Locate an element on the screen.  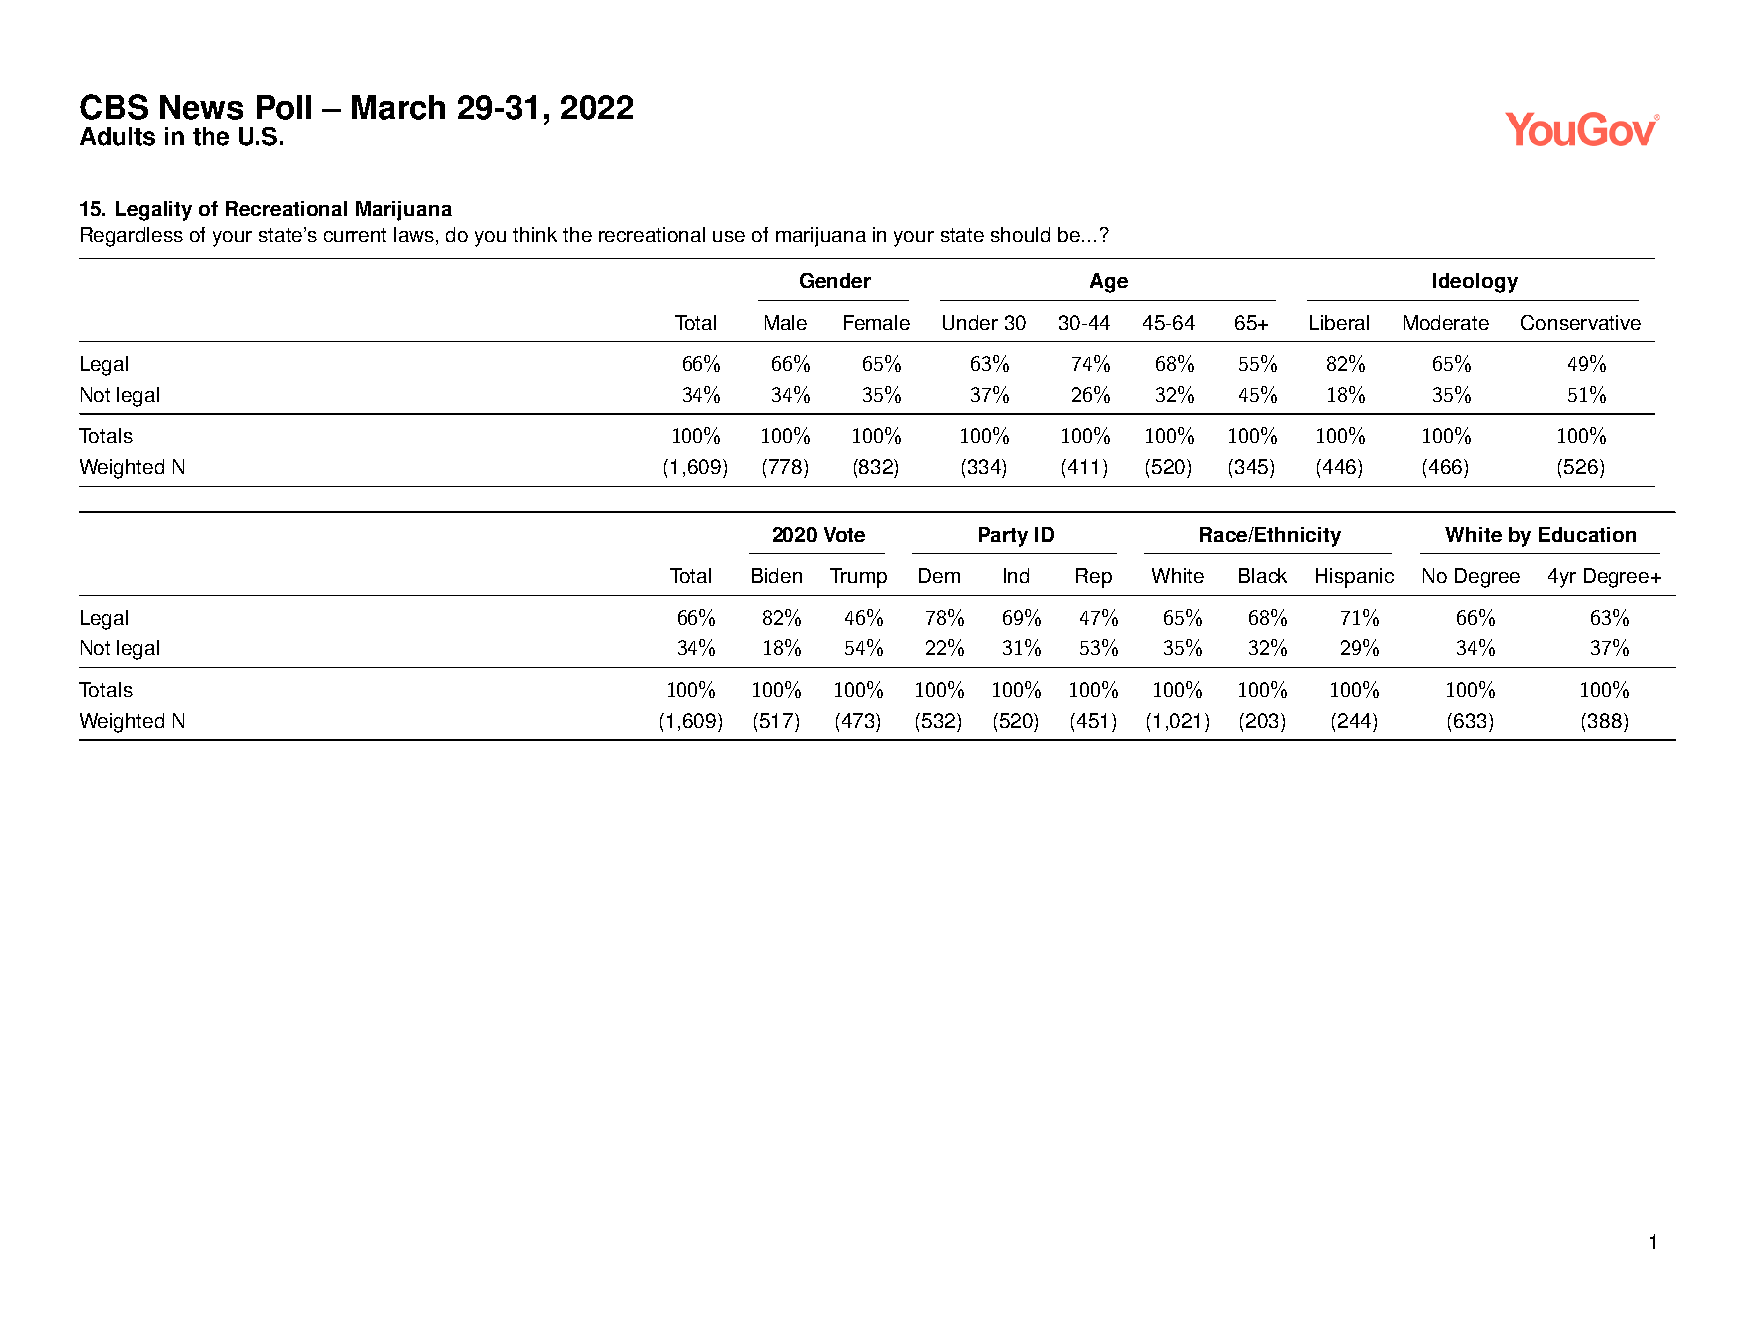
should is located at coordinates (1020, 234).
